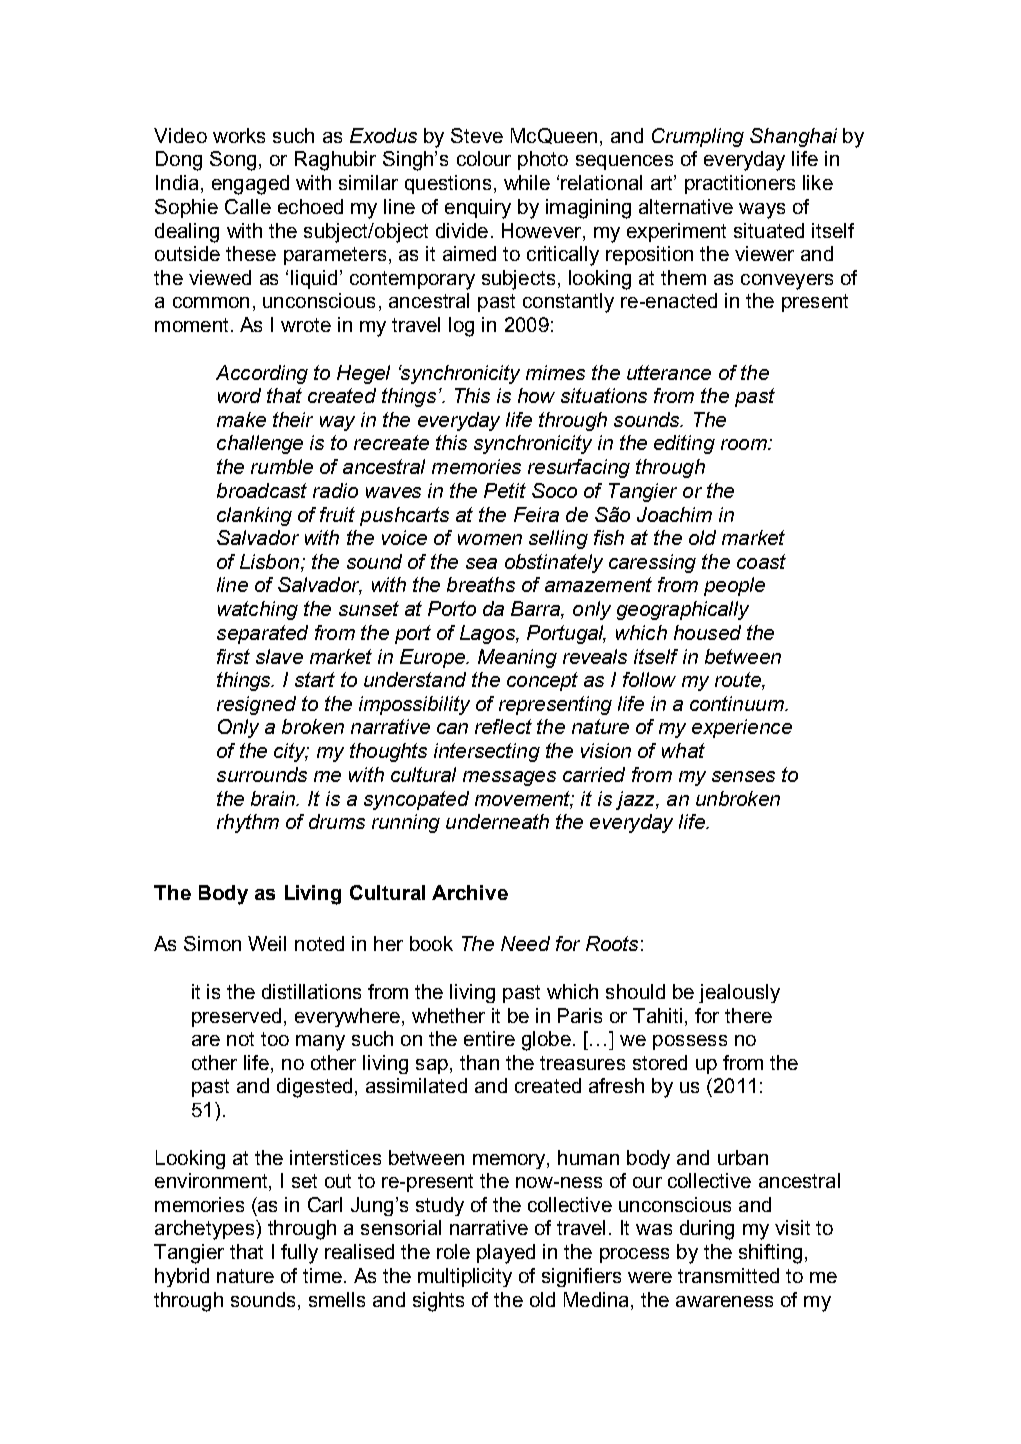 The image size is (1021, 1444). What do you see at coordinates (256, 705) in the page?
I see `resigned` at bounding box center [256, 705].
